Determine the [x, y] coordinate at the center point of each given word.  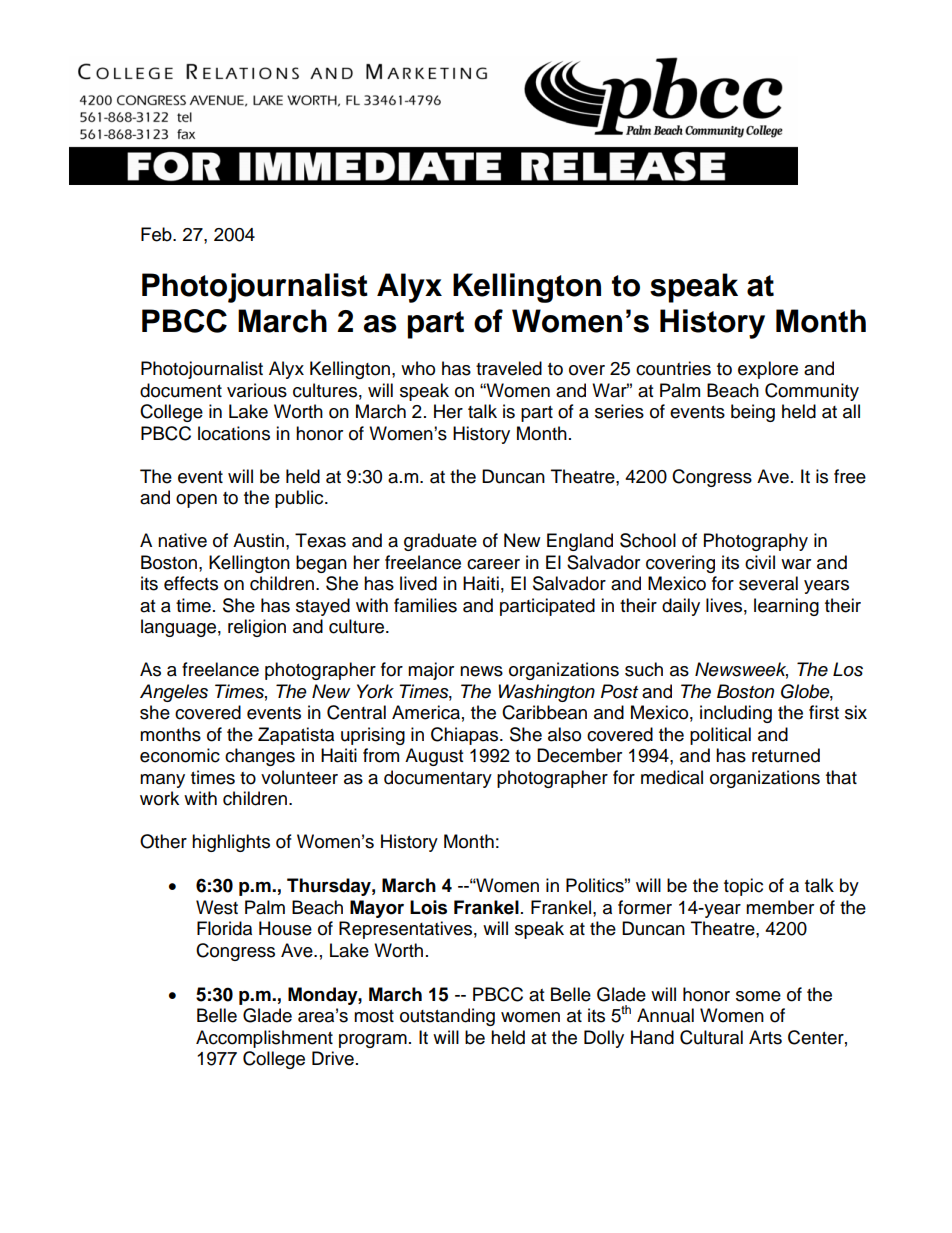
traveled [509, 368]
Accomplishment [264, 1039]
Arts [765, 1037]
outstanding [447, 1017]
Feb [157, 234]
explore [768, 370]
